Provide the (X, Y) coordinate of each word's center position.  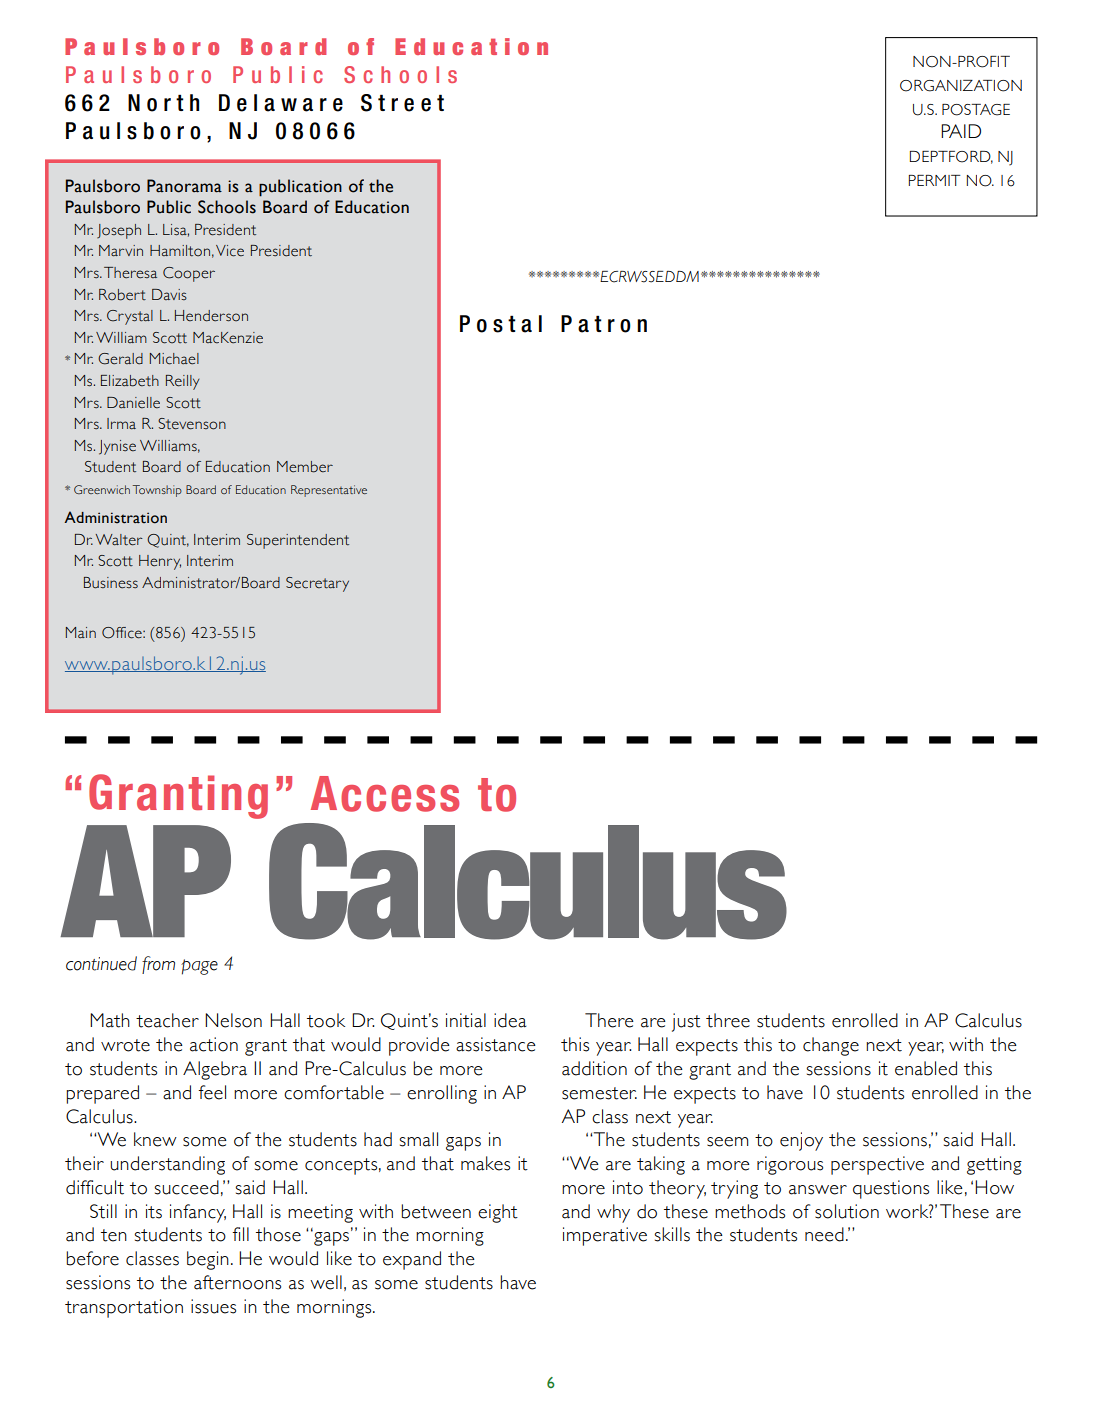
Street (402, 103)
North (163, 103)
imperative (605, 1236)
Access (385, 794)
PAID (961, 131)
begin (208, 1260)
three (728, 1020)
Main (81, 632)
